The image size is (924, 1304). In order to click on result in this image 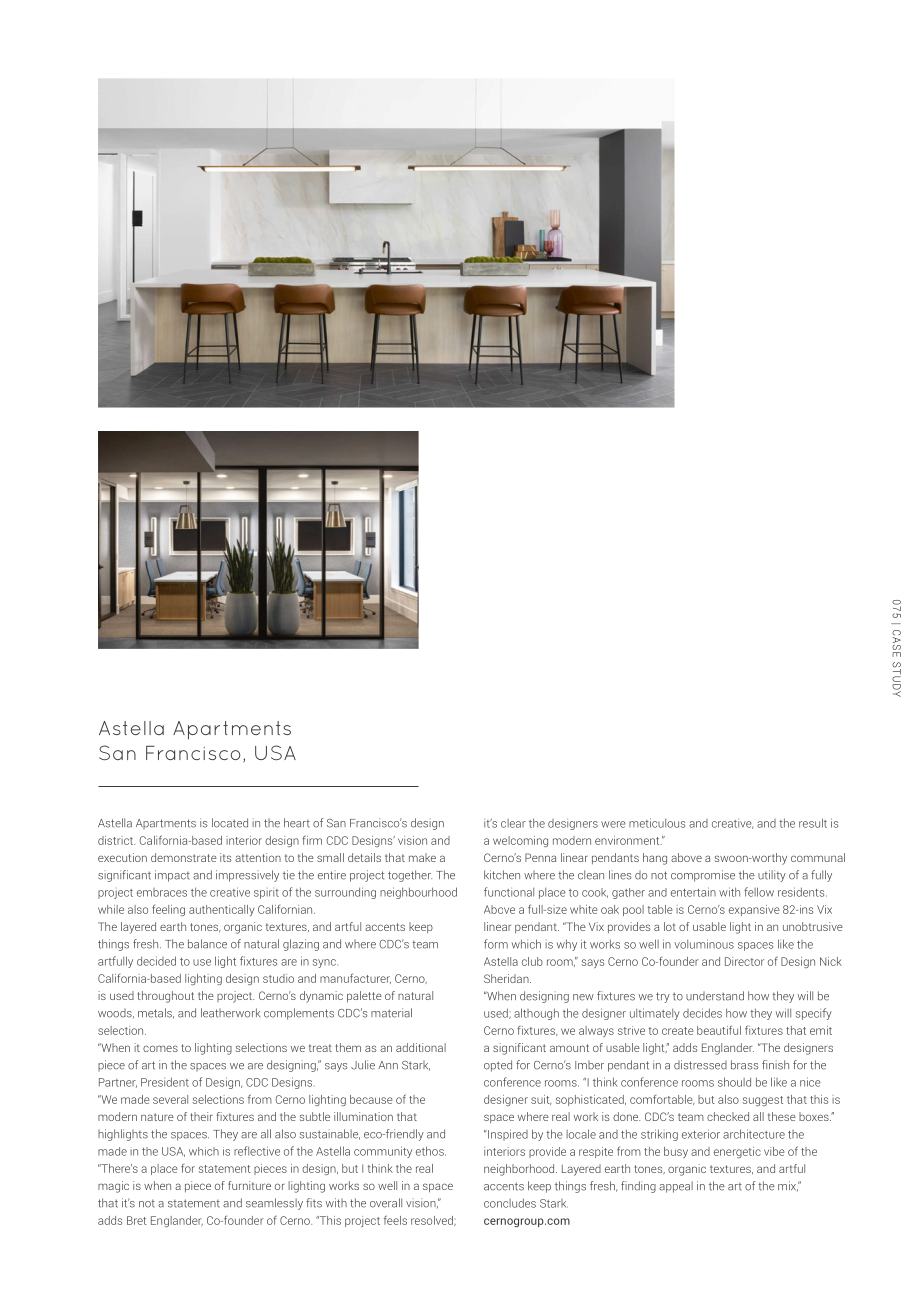, I will do `click(813, 823)`.
